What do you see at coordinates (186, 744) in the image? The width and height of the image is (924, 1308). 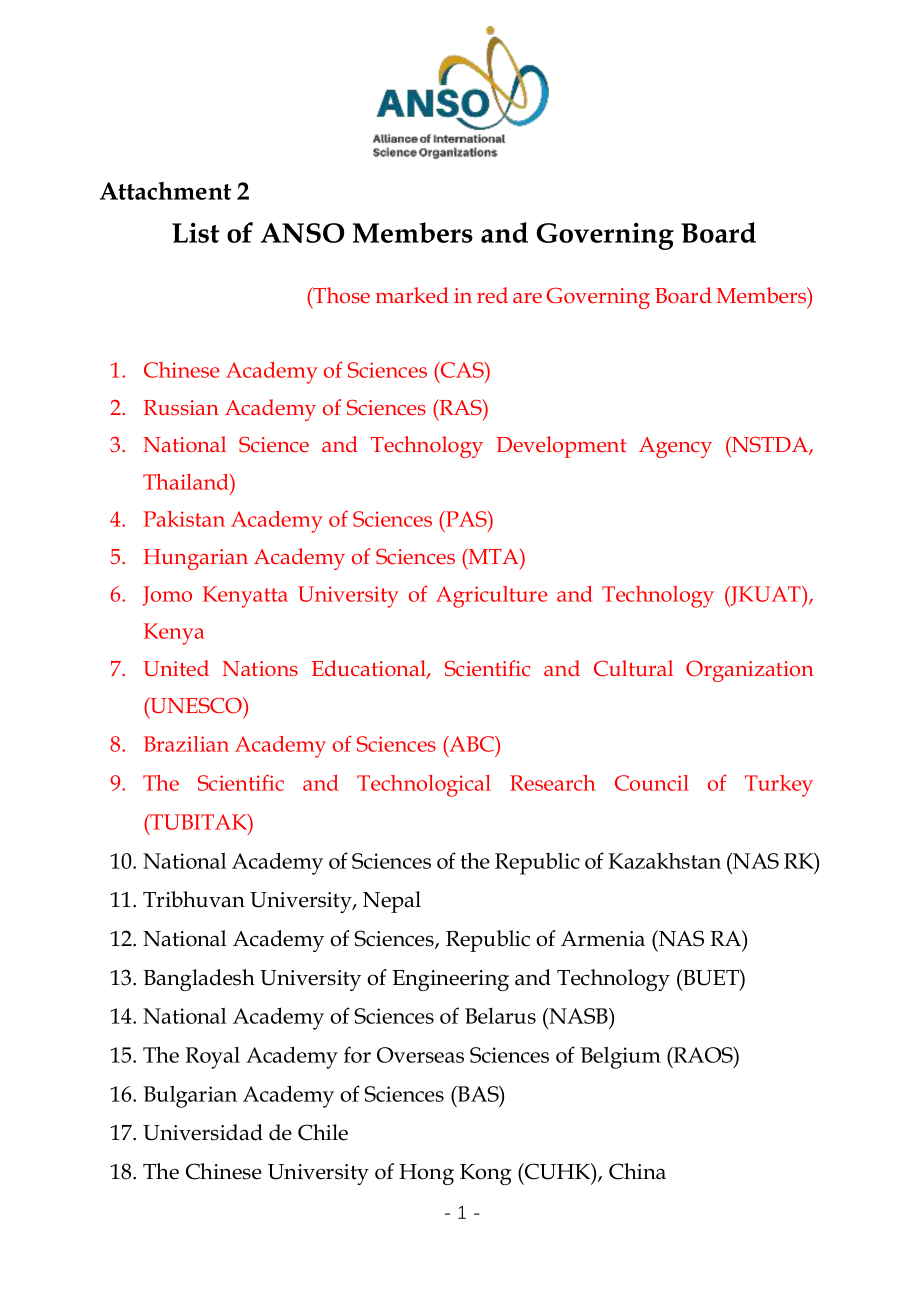 I see `Brazilian` at bounding box center [186, 744].
